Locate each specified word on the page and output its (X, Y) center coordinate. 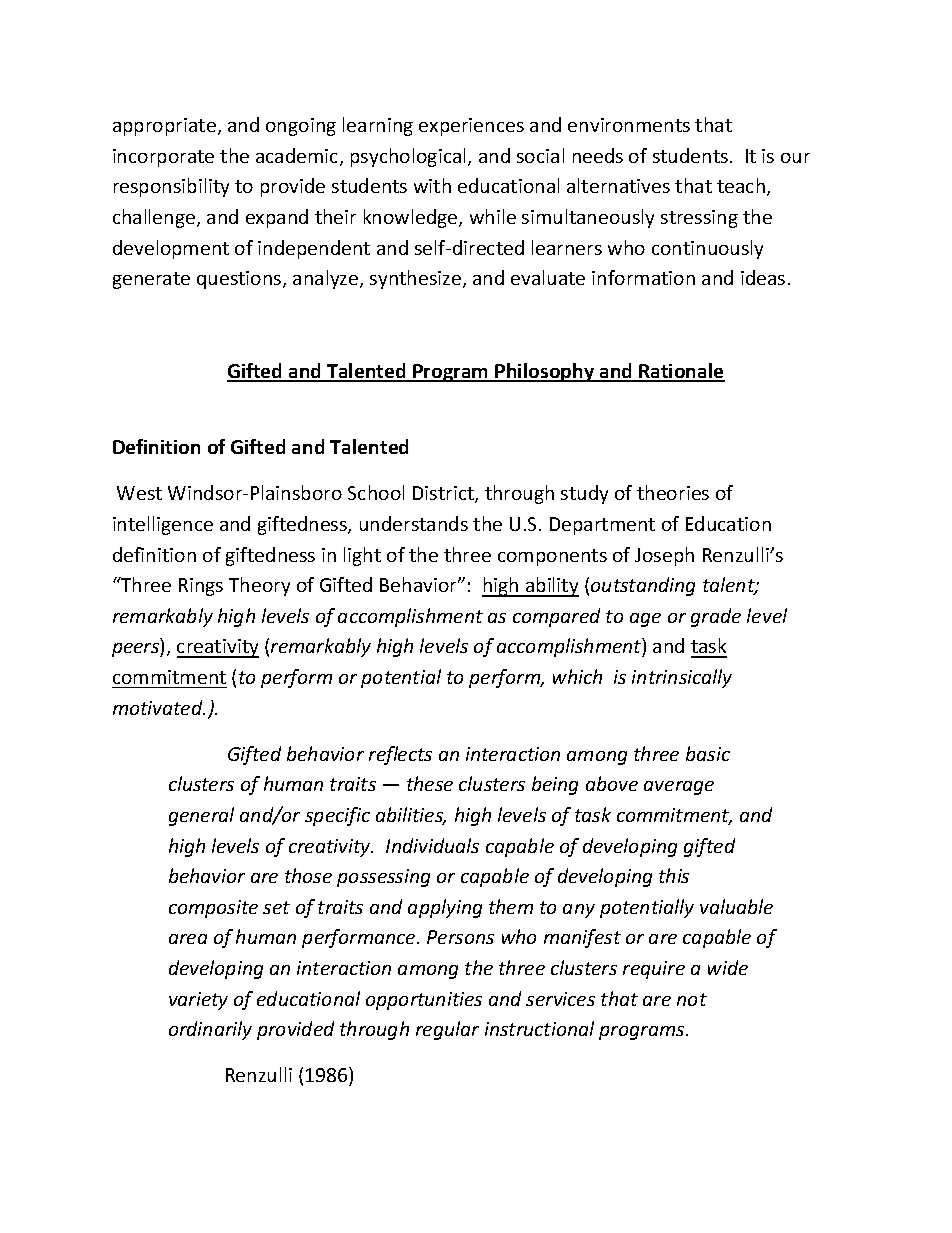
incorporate (163, 158)
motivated (159, 707)
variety (198, 1001)
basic (708, 753)
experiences (471, 127)
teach (741, 185)
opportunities (424, 1001)
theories (673, 492)
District (444, 494)
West (139, 493)
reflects (400, 755)
